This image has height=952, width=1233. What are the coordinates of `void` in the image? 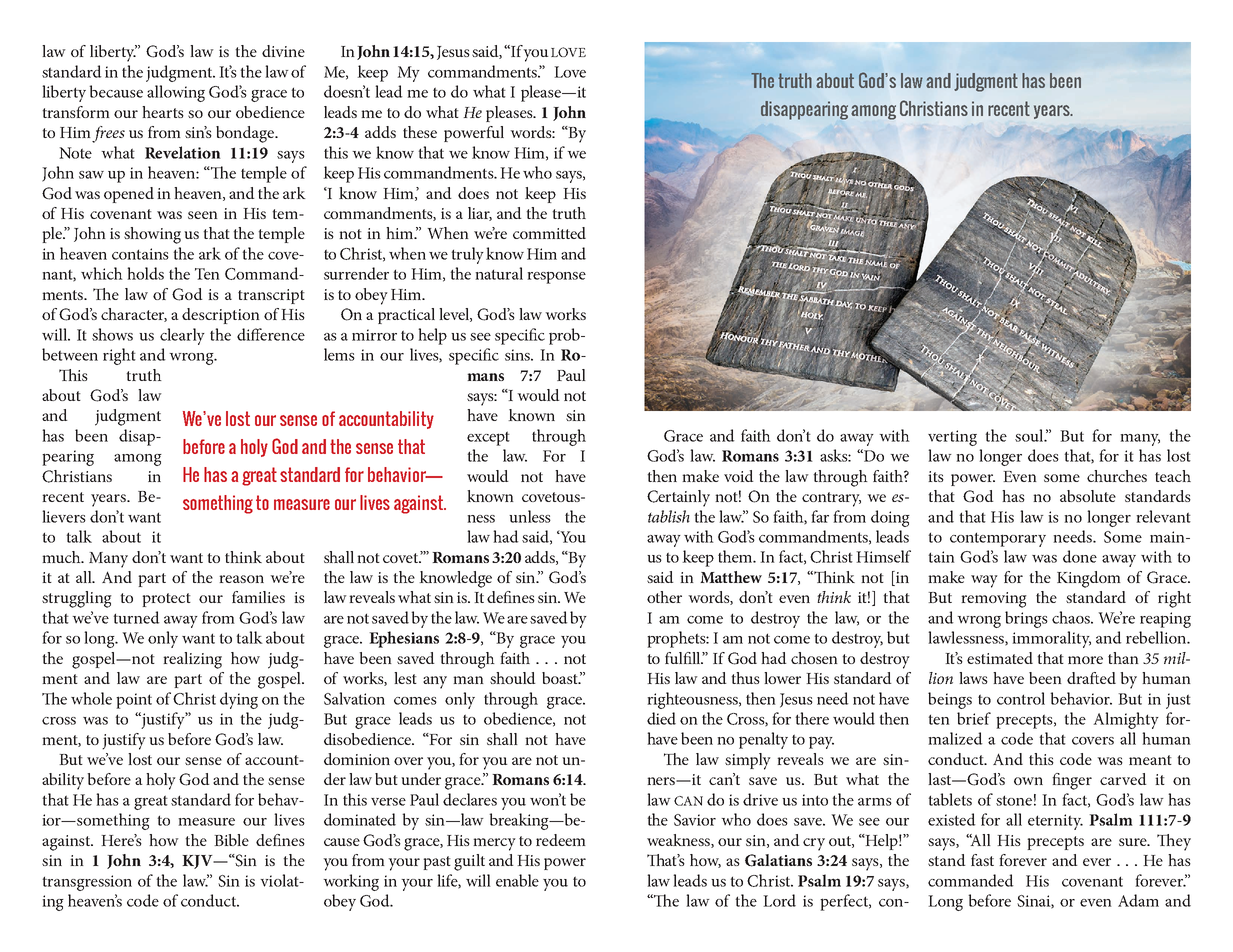 It's located at (739, 476).
